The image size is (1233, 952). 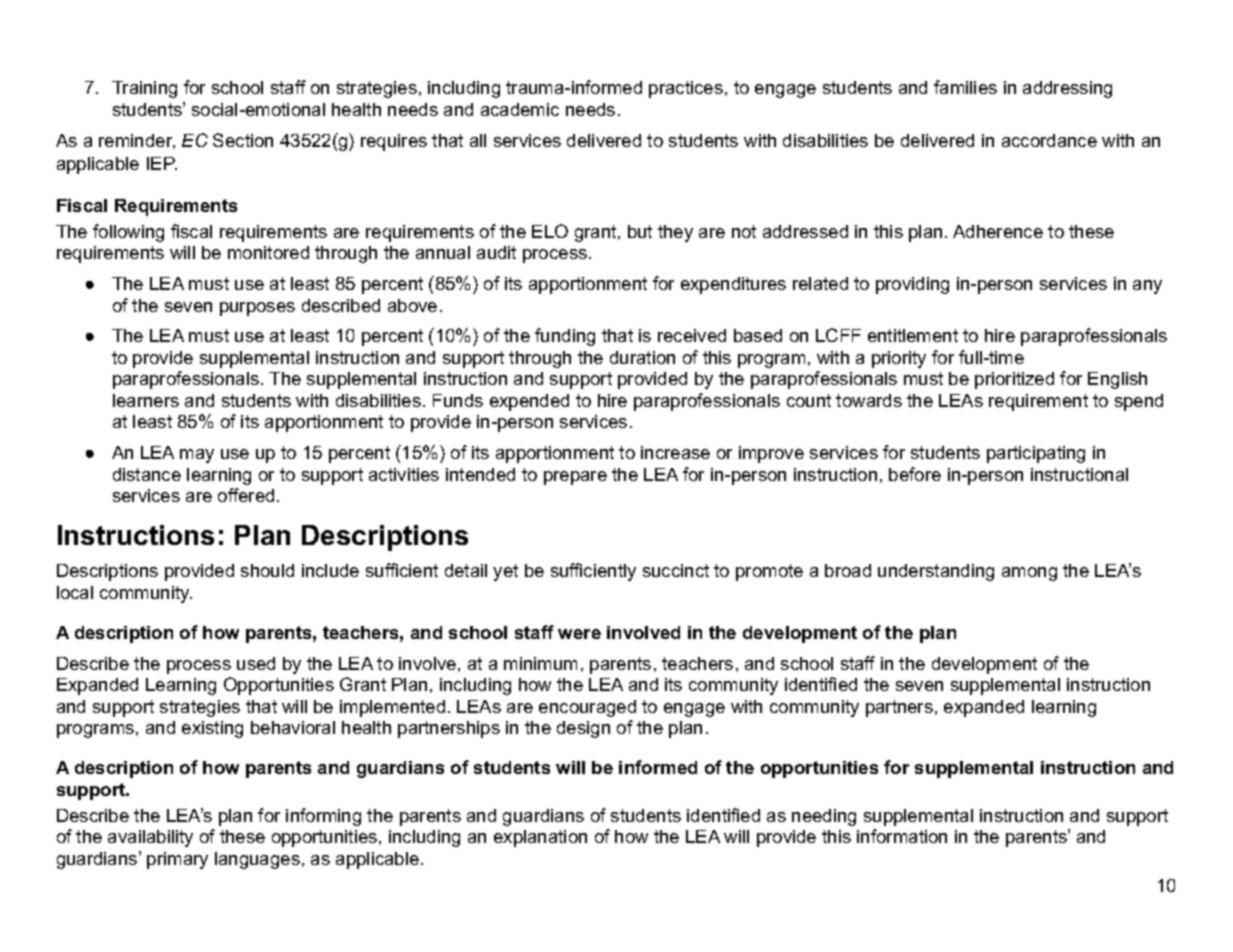 I want to click on addressing, so click(x=1067, y=89).
